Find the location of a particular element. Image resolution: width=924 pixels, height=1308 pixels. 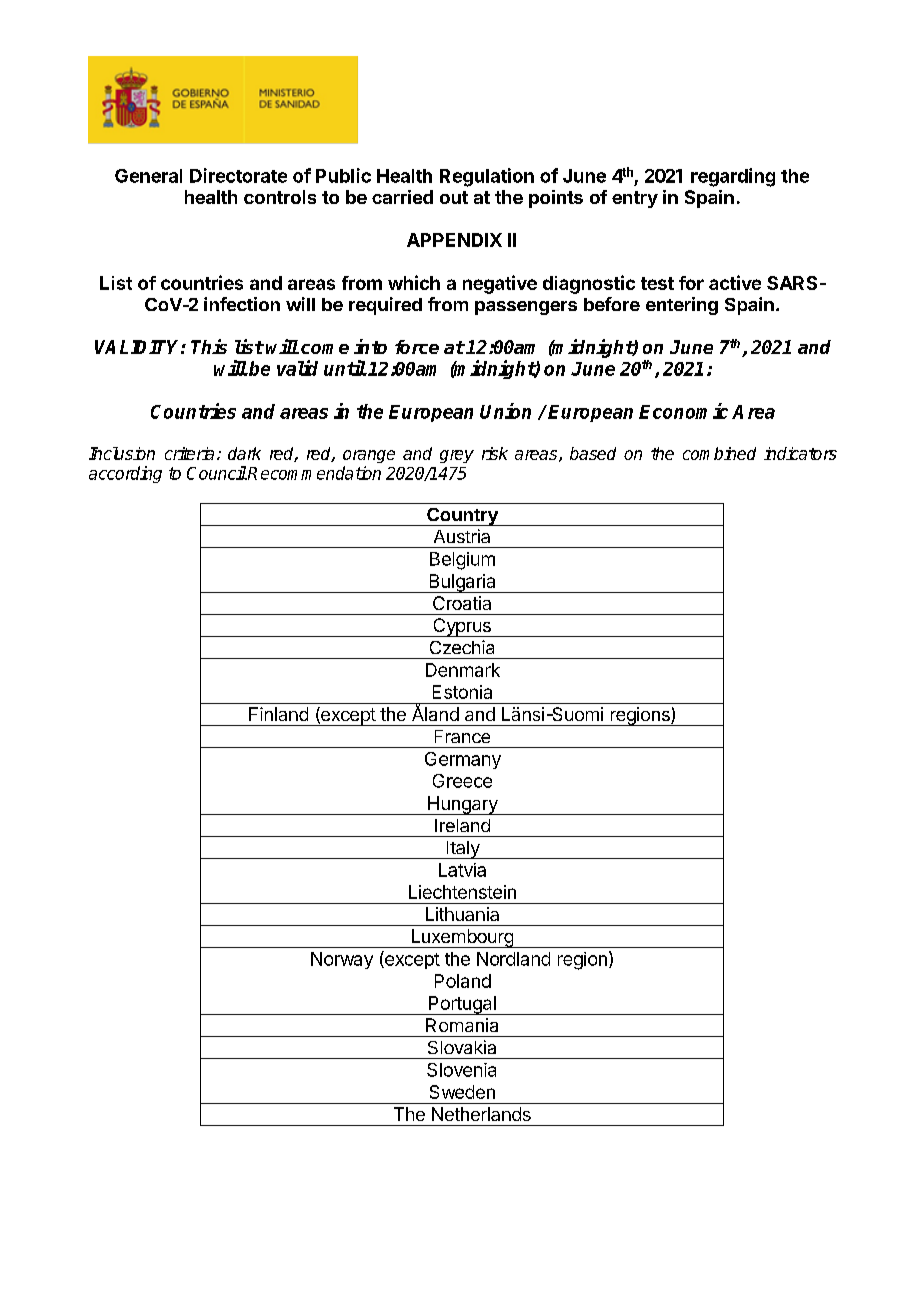

out is located at coordinates (454, 197).
